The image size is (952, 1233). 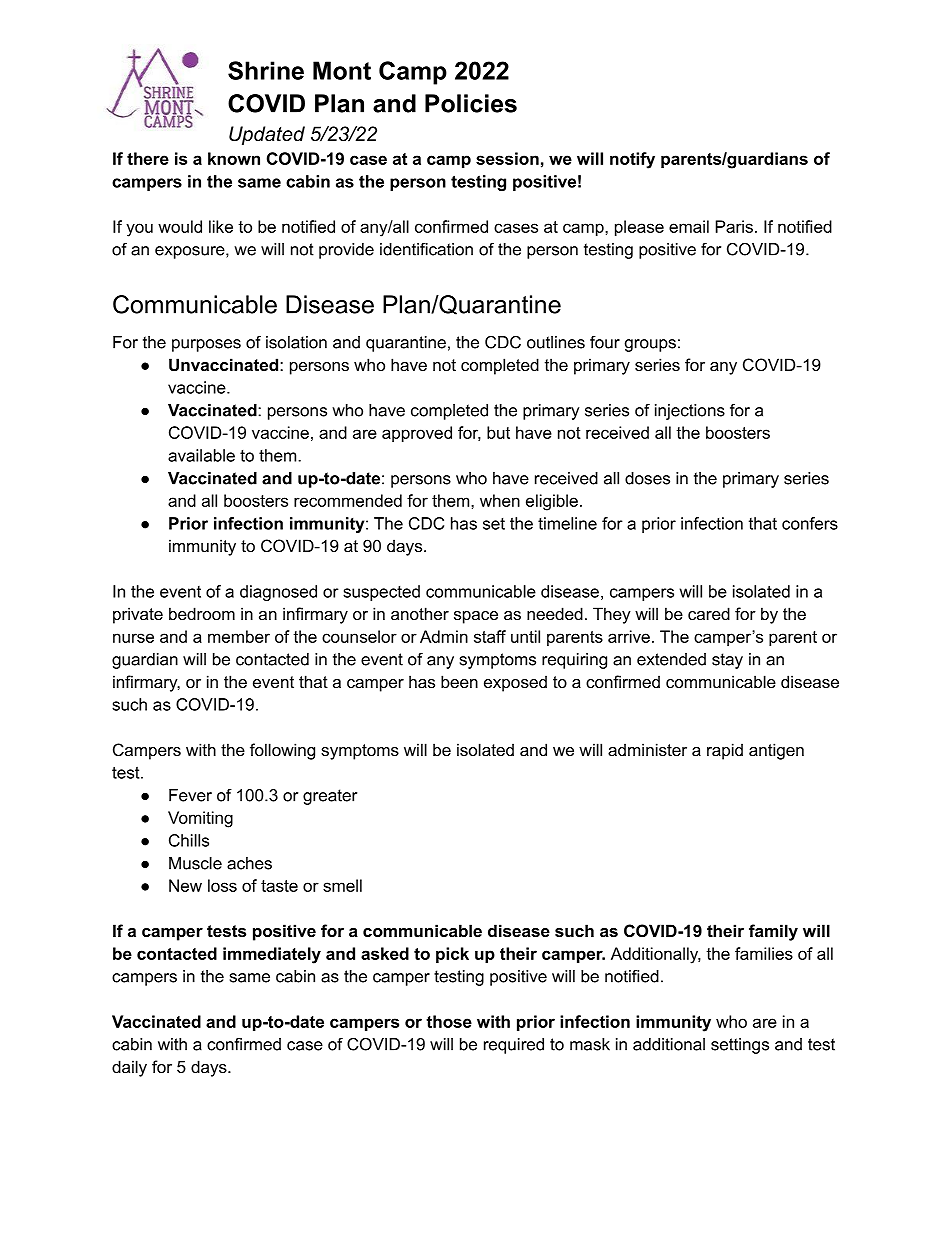 I want to click on outlines, so click(x=556, y=342).
